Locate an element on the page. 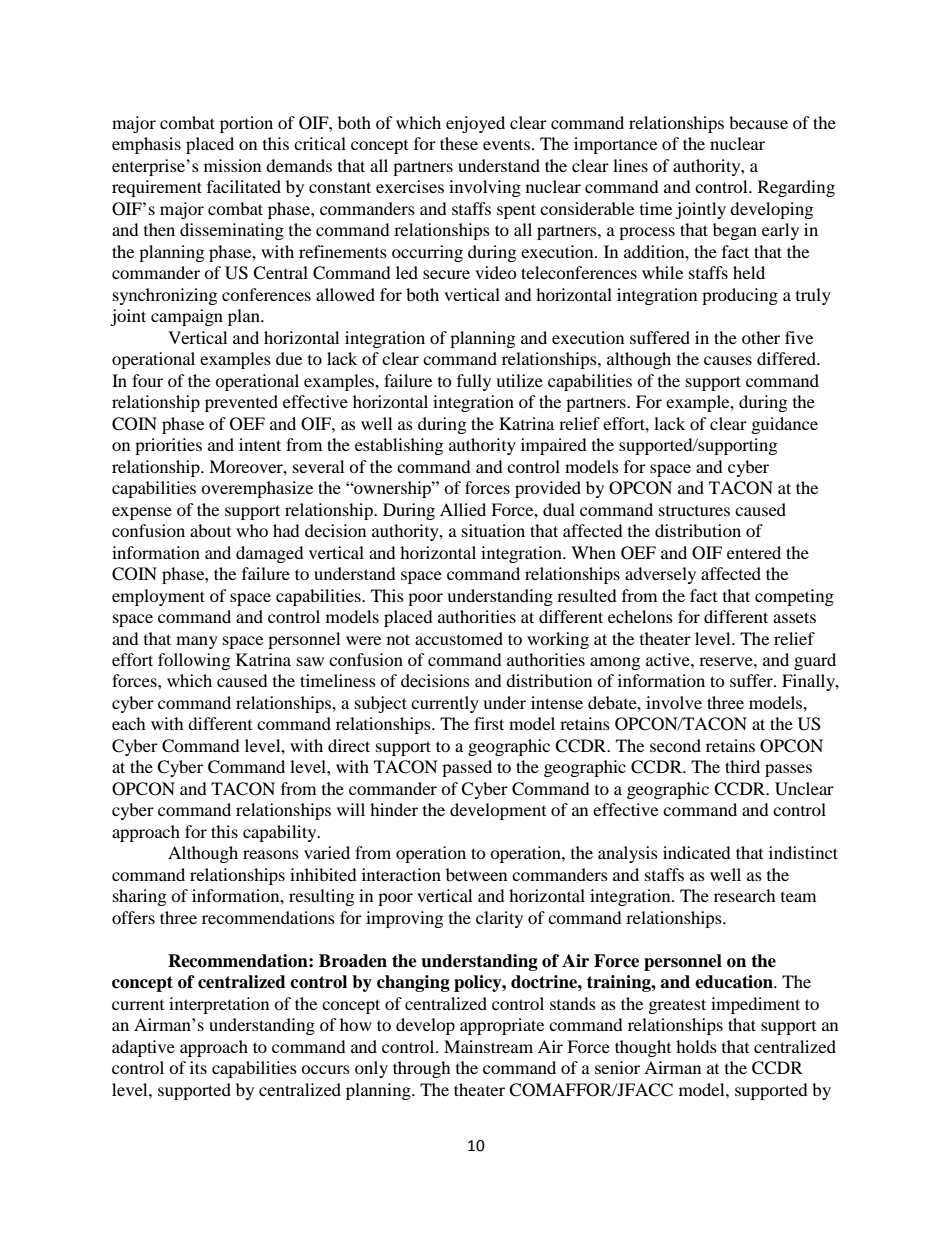 Image resolution: width=952 pixels, height=1233 pixels. Mainstream is located at coordinates (488, 1046).
